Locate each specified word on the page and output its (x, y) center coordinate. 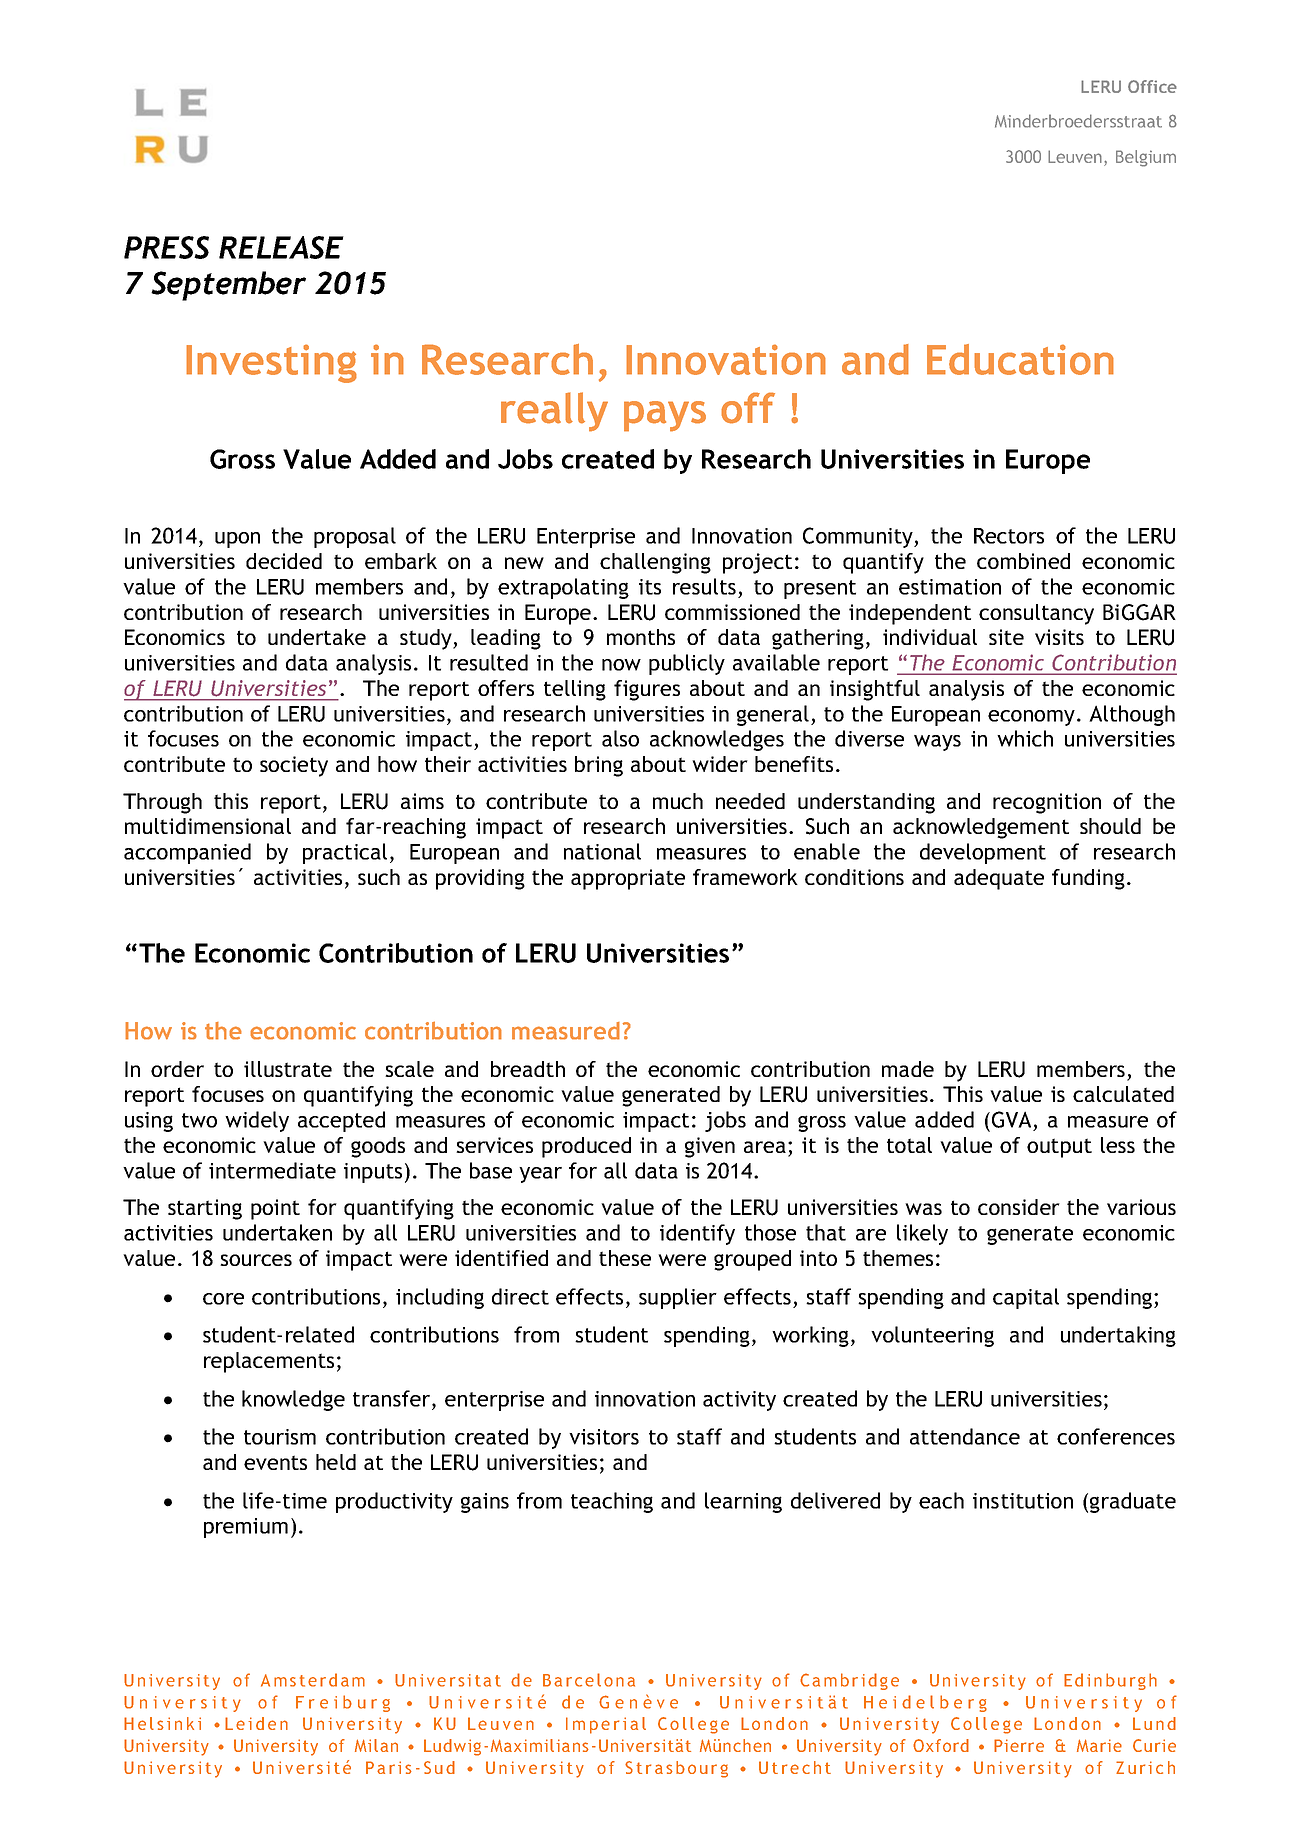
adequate (999, 879)
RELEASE (281, 247)
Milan (376, 1745)
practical (345, 853)
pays (665, 416)
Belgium (1146, 158)
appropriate (628, 879)
